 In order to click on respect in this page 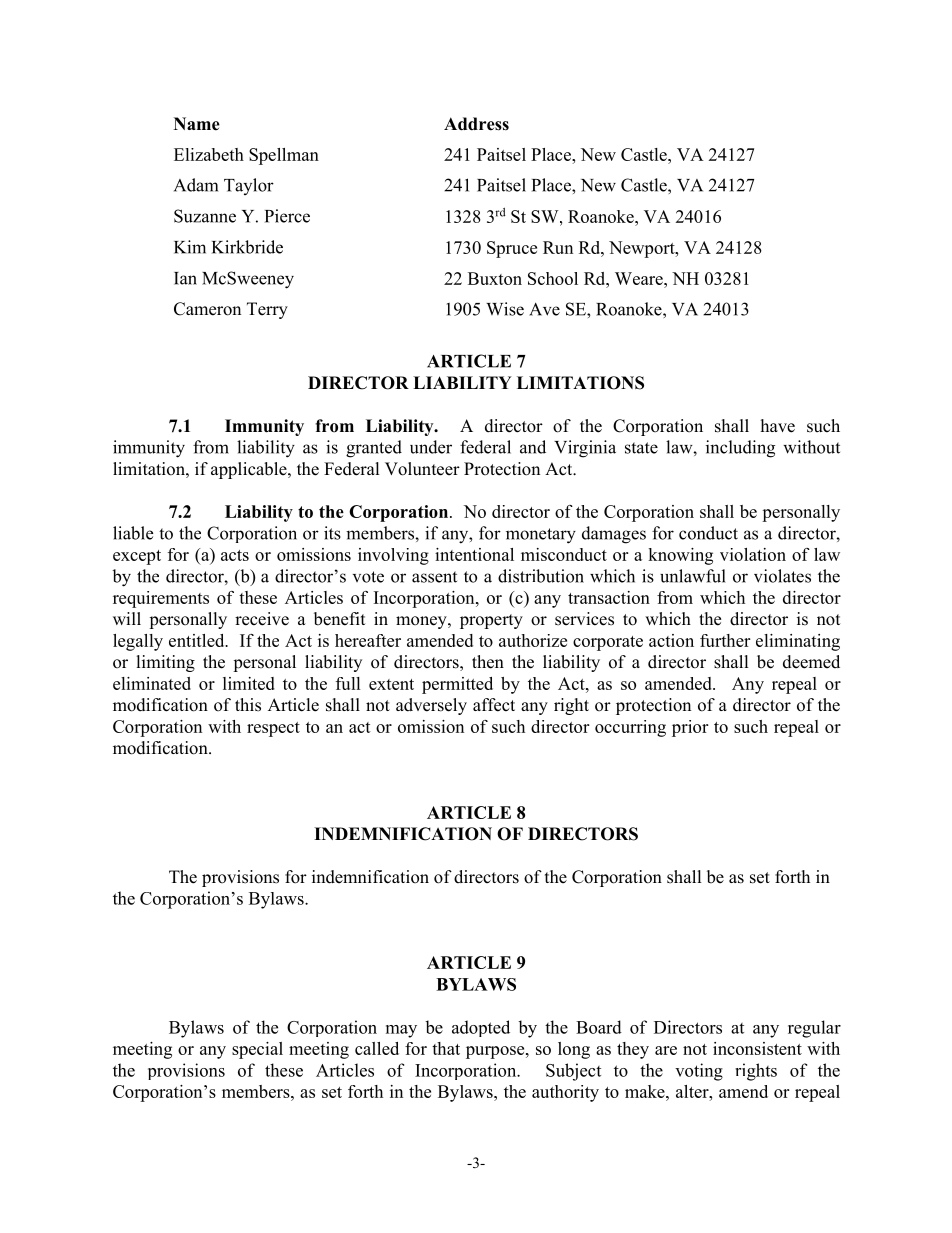, I will do `click(273, 729)`.
